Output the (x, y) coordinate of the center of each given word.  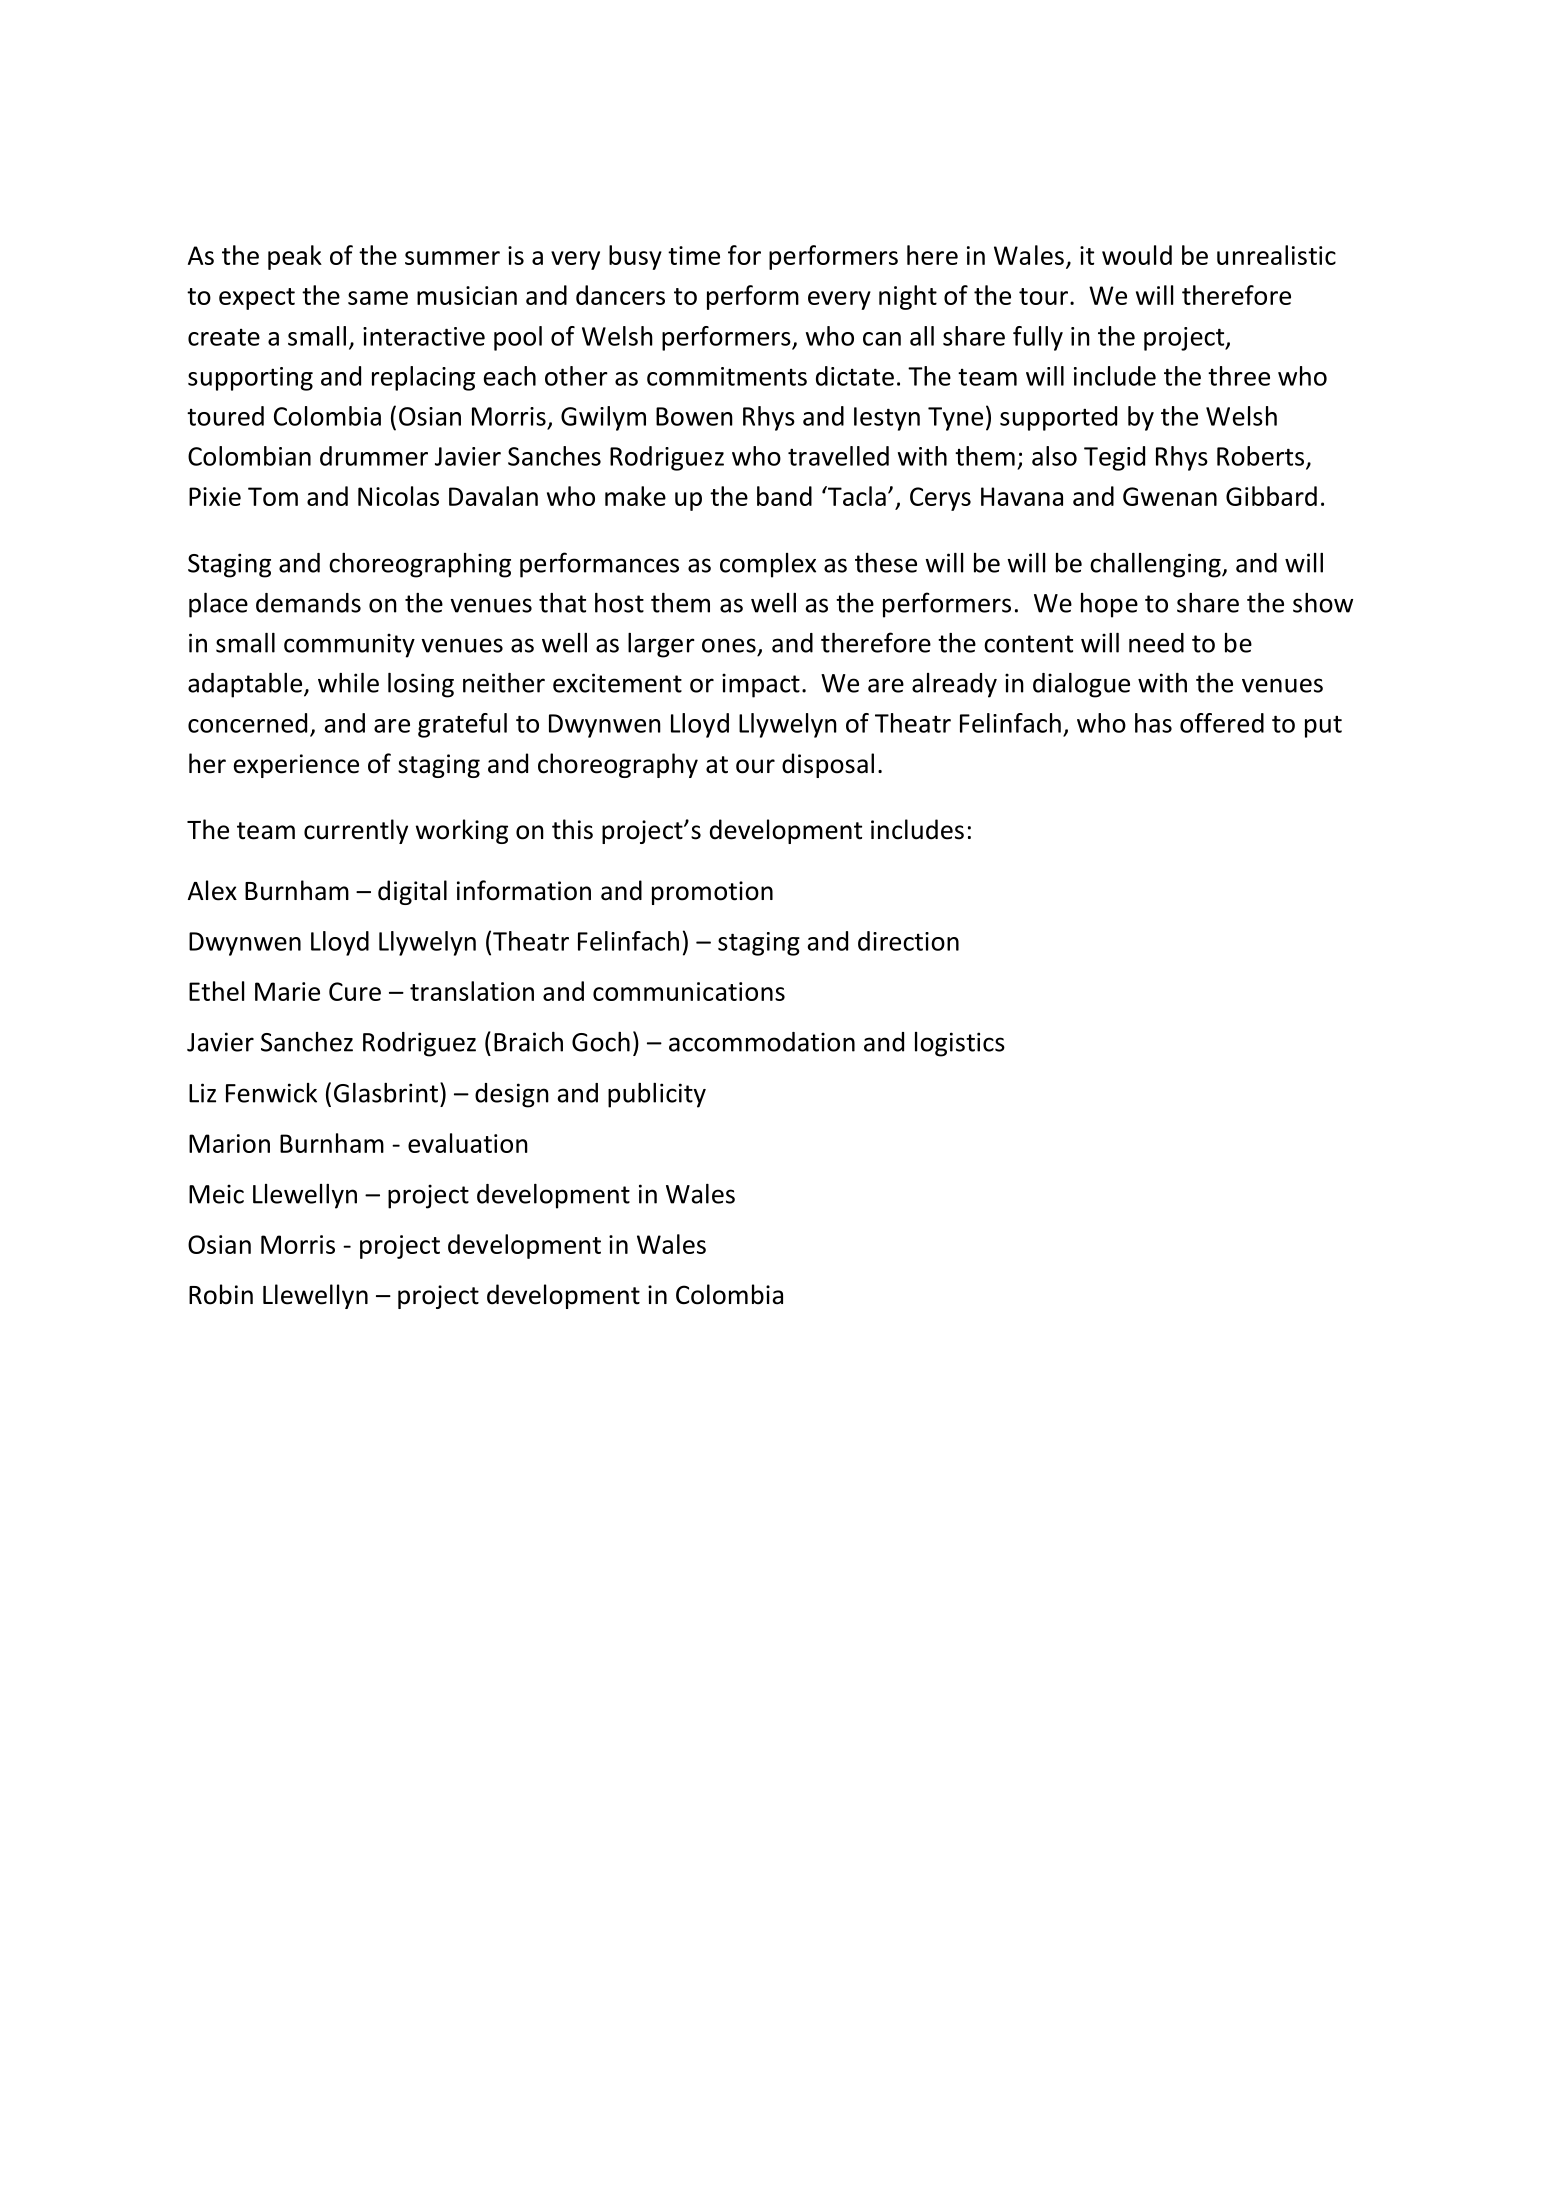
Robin (221, 1294)
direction (908, 941)
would (1137, 255)
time (694, 255)
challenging (1156, 565)
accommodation (762, 1042)
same (378, 298)
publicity (657, 1095)
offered (1222, 723)
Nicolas (398, 496)
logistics (960, 1044)
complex (768, 565)
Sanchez (307, 1042)
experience (296, 766)
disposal (828, 765)
